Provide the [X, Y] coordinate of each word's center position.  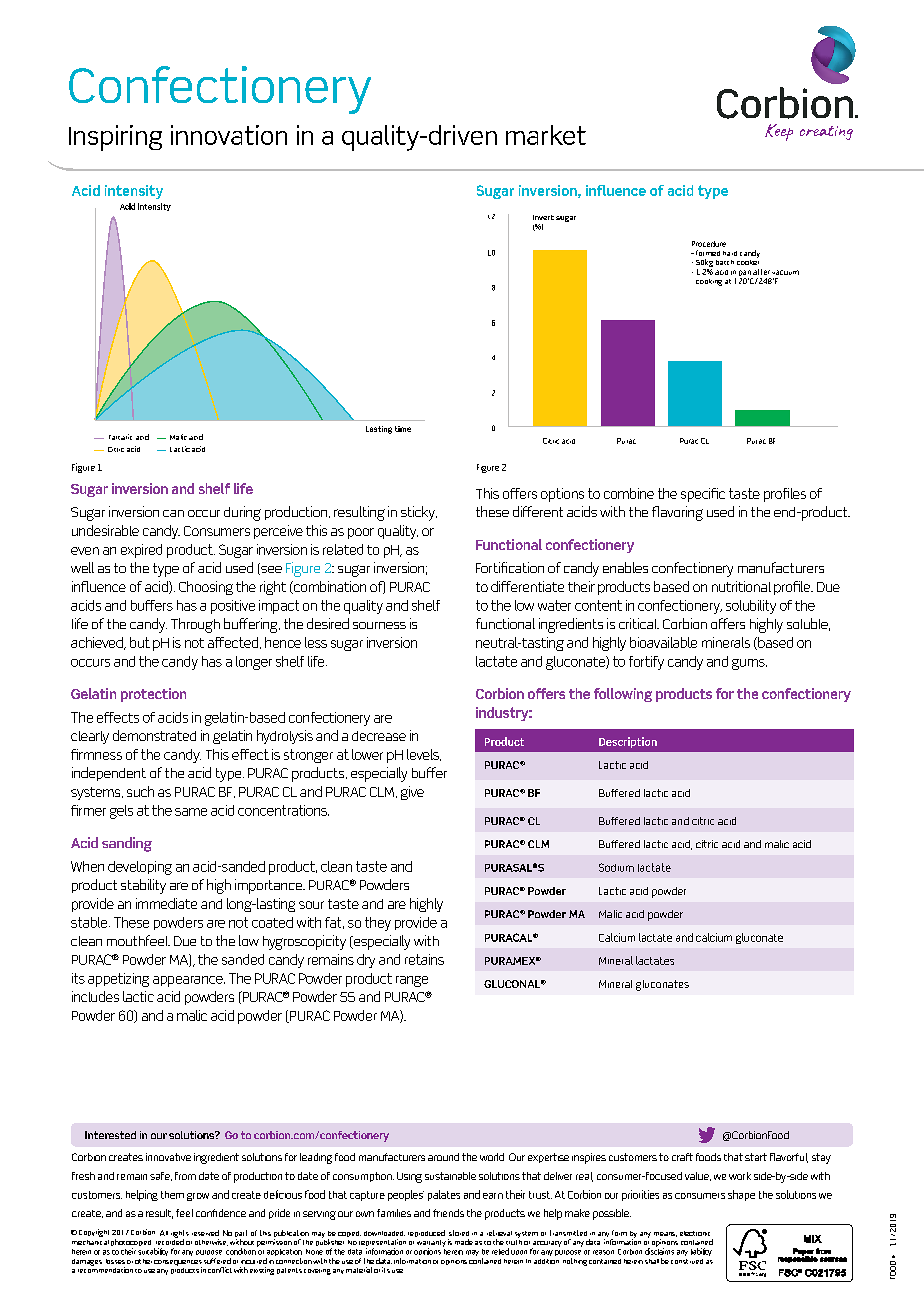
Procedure [709, 244]
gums [749, 664]
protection [153, 695]
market [546, 135]
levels [424, 755]
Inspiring [115, 138]
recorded [170, 1241]
